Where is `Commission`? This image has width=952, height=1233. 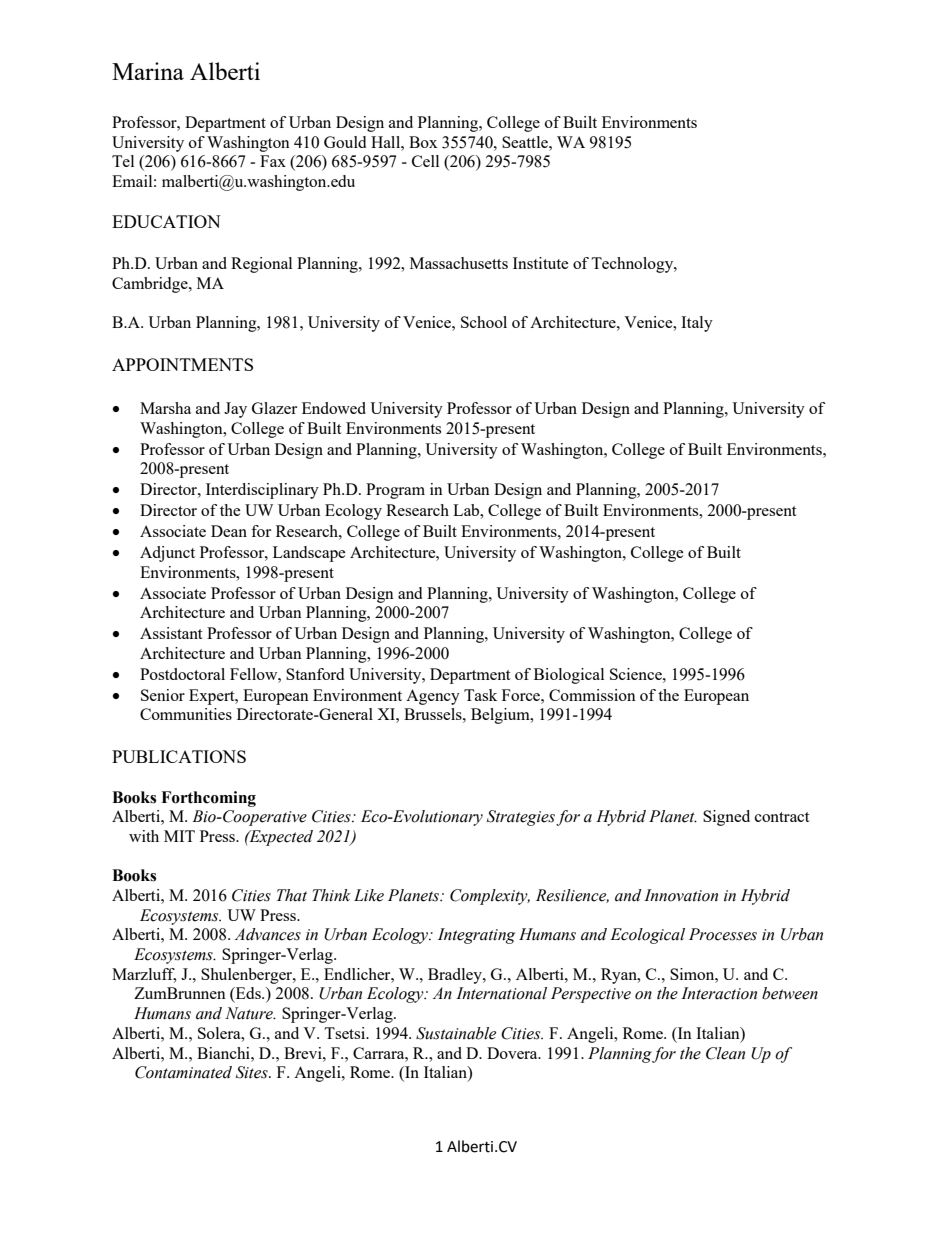 Commission is located at coordinates (592, 695).
